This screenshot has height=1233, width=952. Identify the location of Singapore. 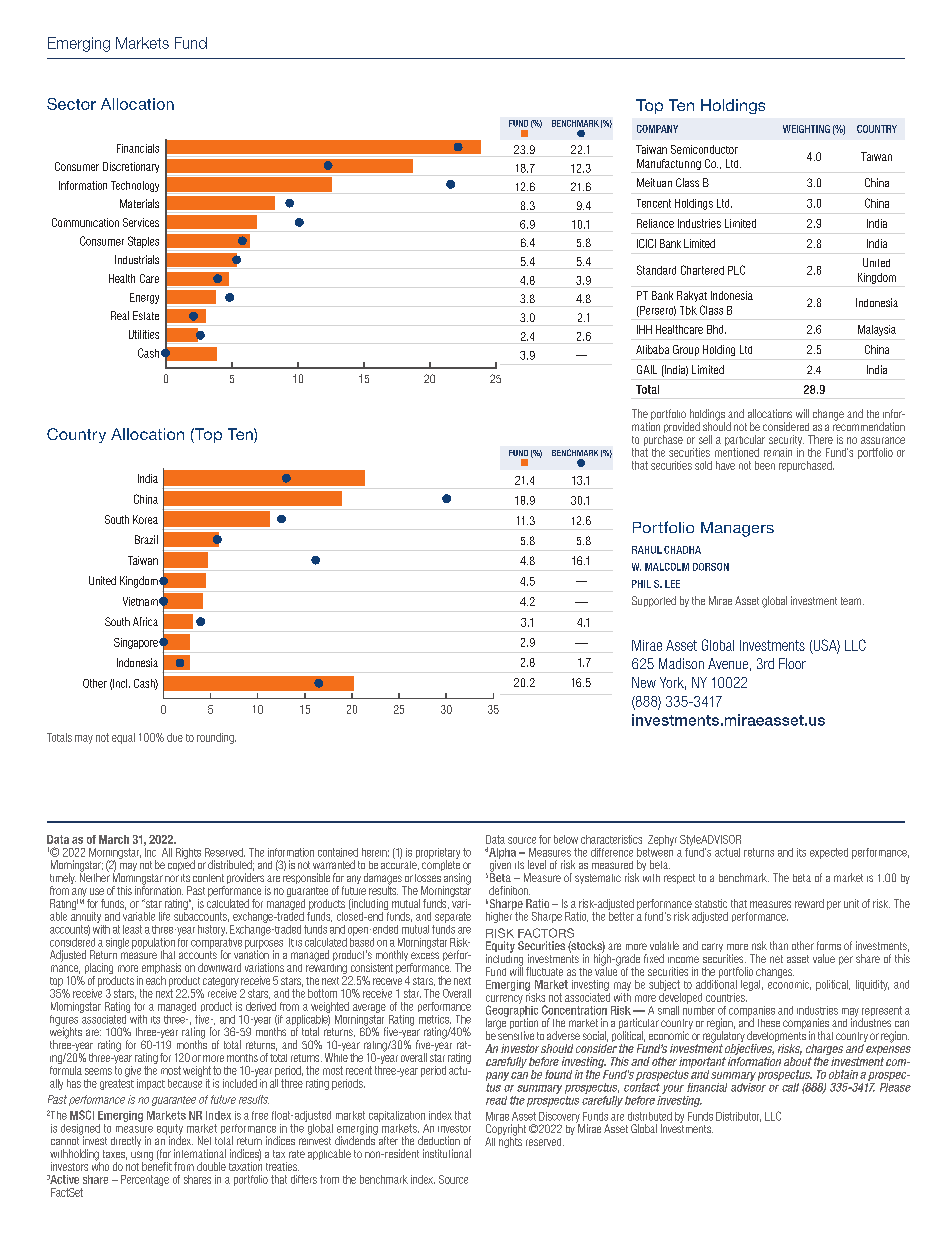
(137, 643).
